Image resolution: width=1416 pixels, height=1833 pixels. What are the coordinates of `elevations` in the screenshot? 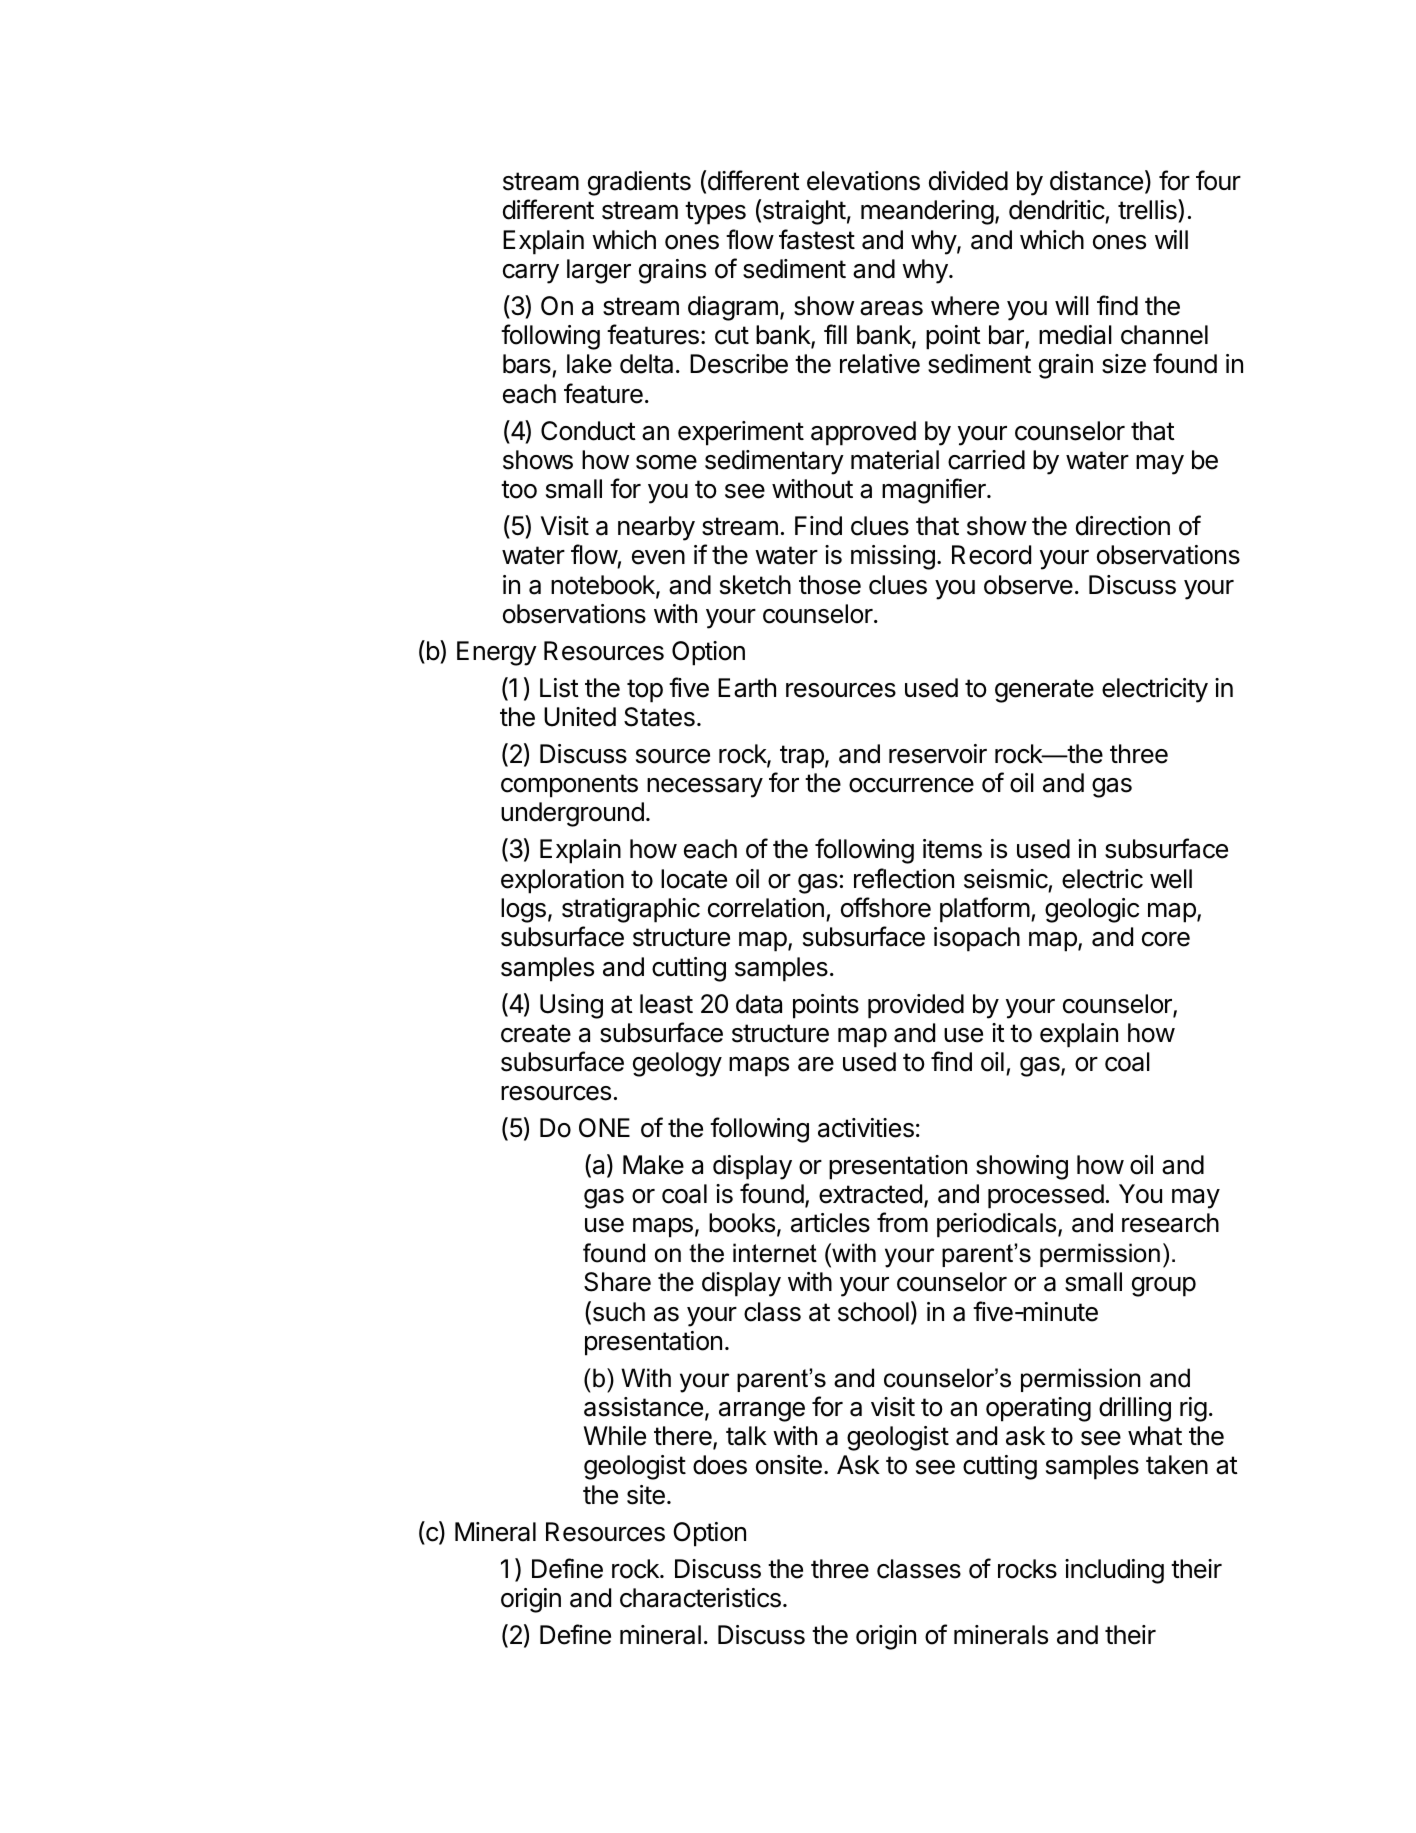 It's located at (863, 181).
